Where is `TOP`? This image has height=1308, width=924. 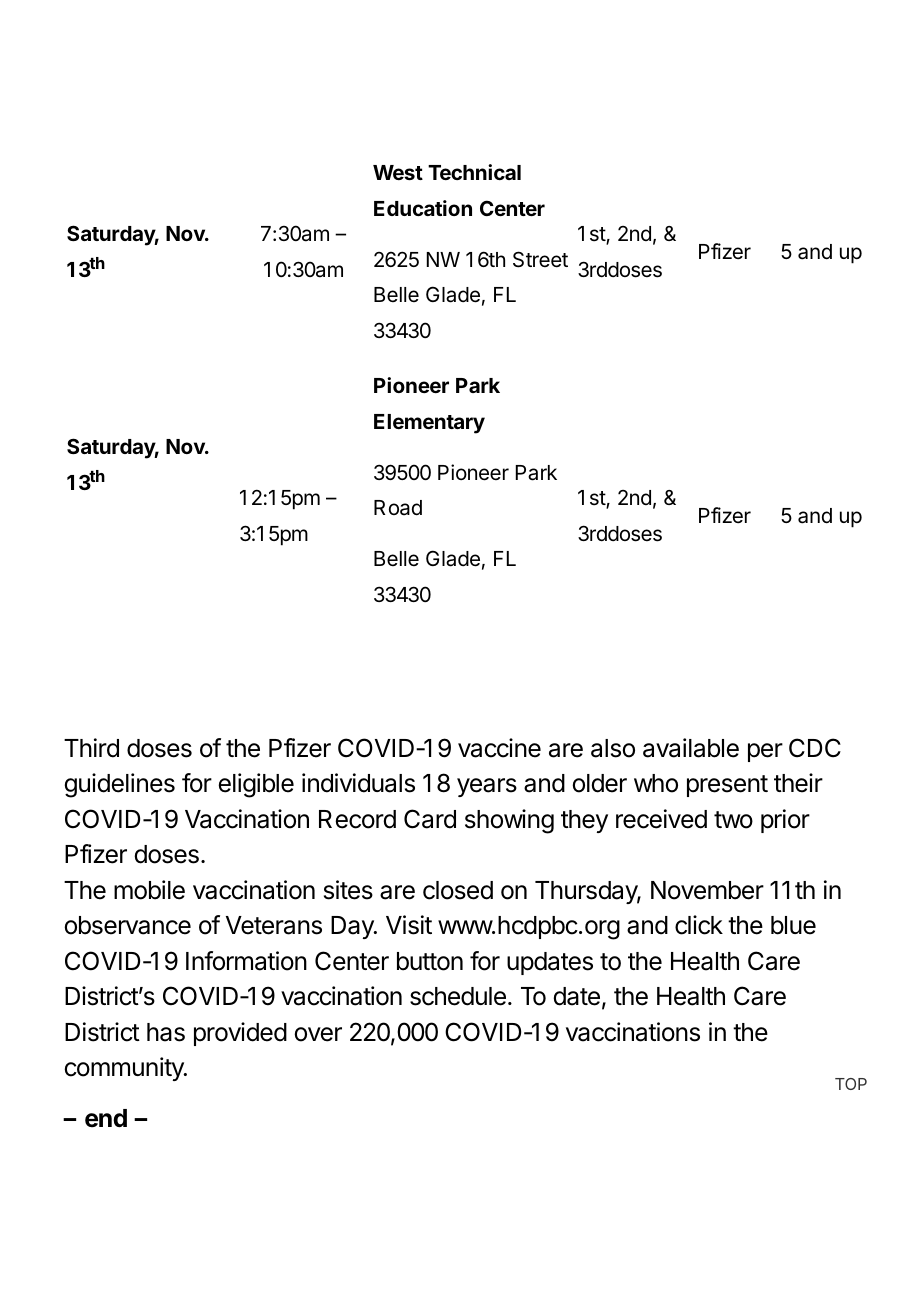 TOP is located at coordinates (851, 1084).
